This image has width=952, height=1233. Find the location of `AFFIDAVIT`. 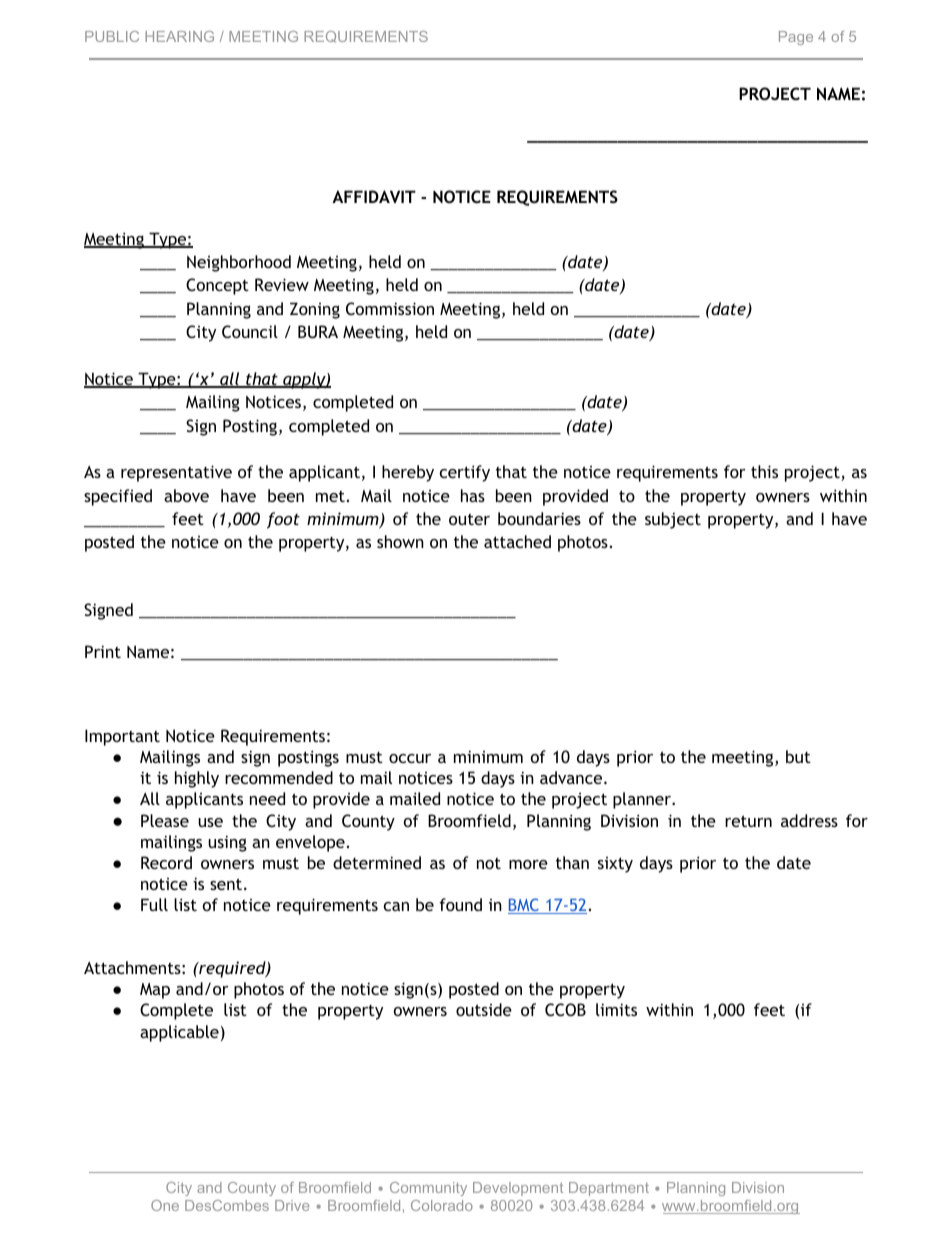

AFFIDAVIT is located at coordinates (374, 196).
